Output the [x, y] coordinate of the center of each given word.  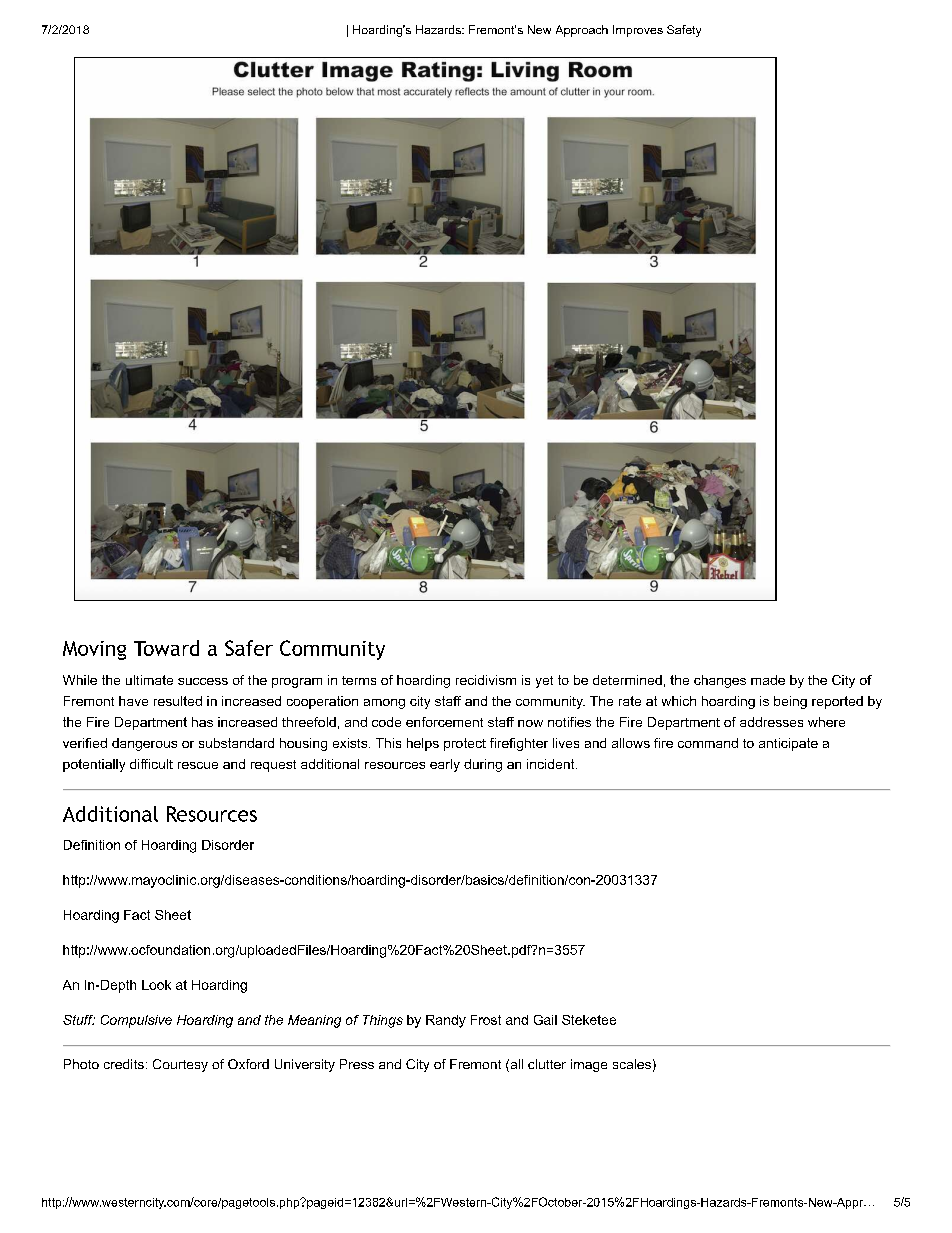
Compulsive [136, 1021]
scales [632, 1064]
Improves [638, 31]
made [768, 680]
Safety [684, 31]
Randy [446, 1021]
